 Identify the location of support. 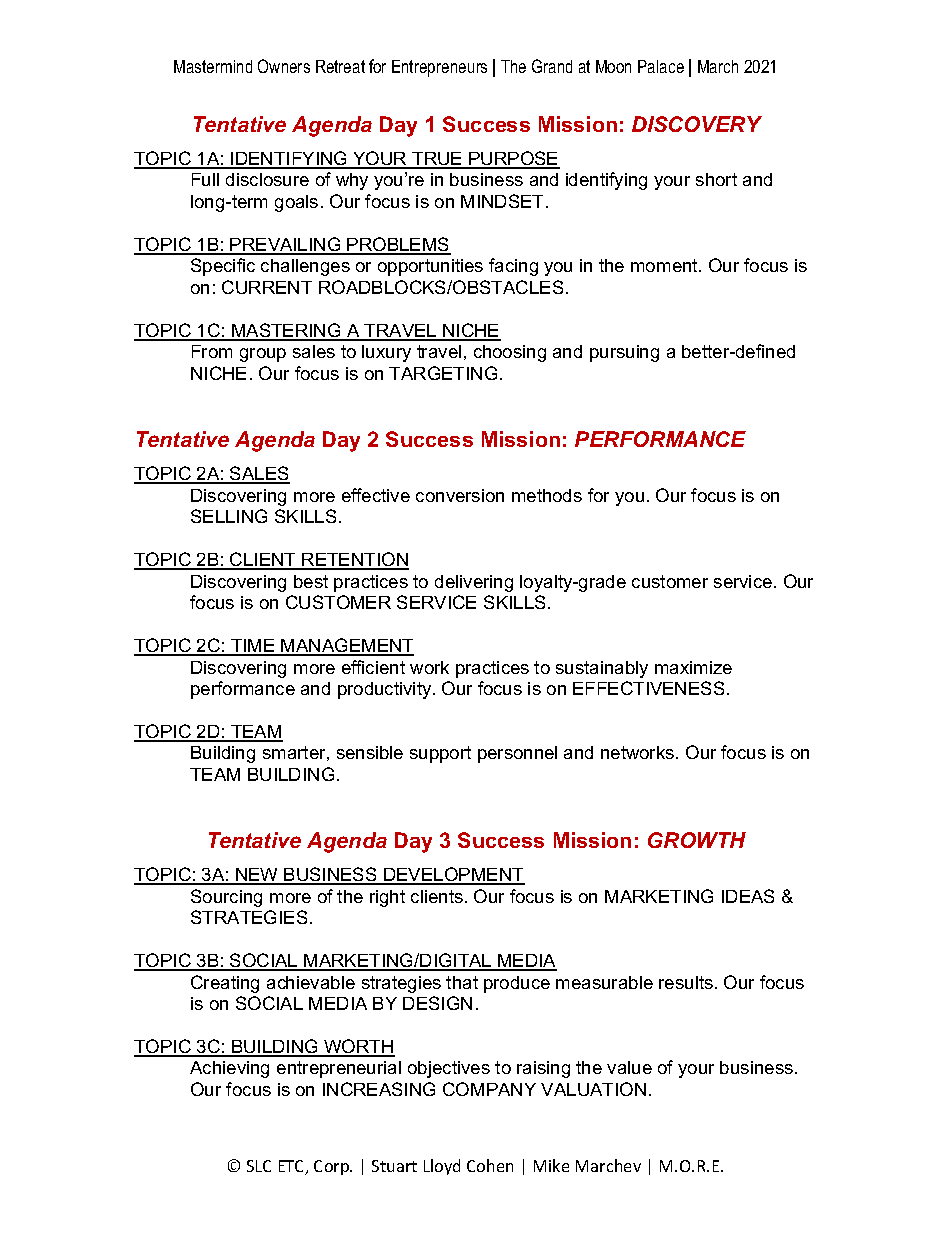
(440, 754).
